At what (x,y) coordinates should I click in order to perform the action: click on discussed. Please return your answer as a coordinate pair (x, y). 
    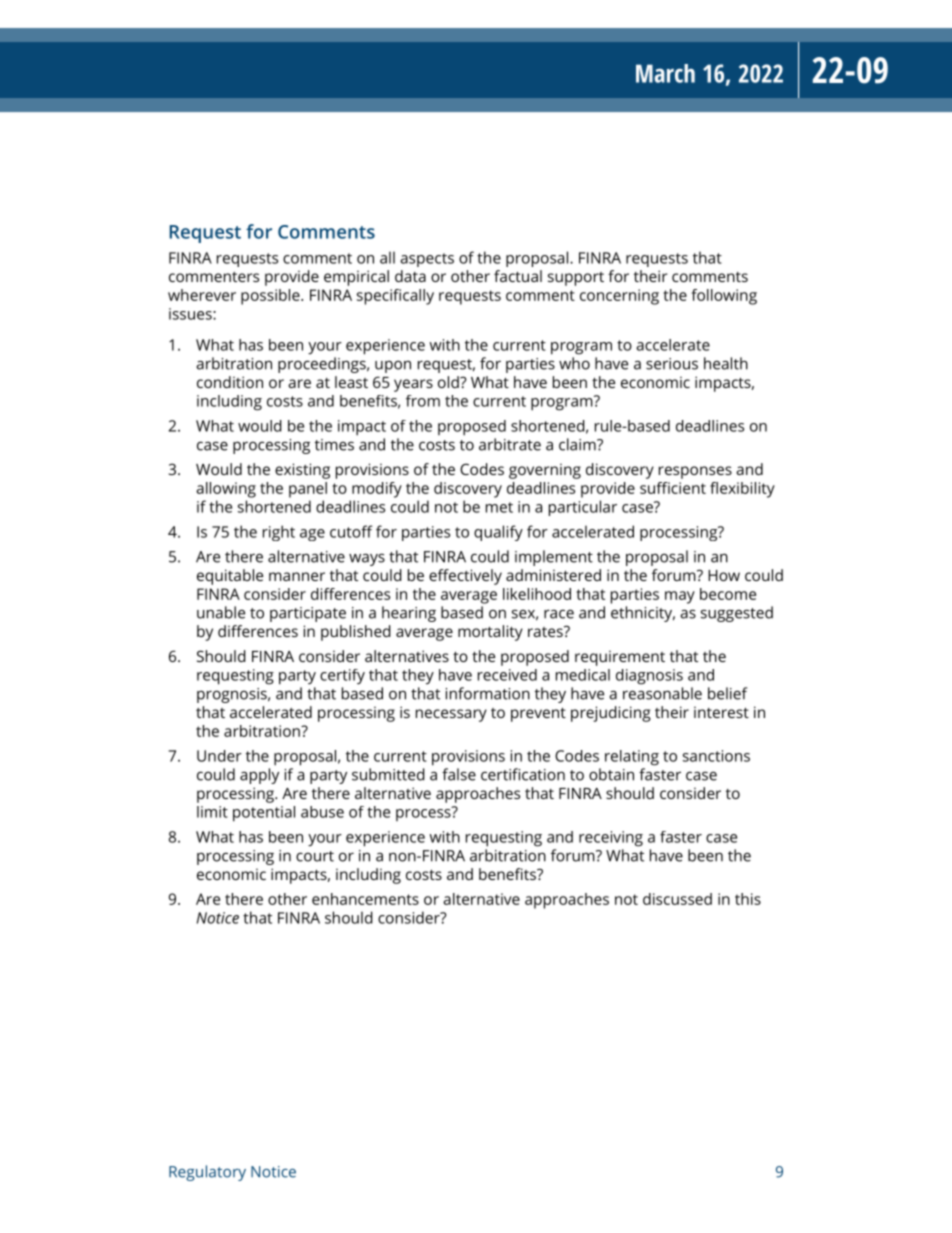
    Looking at the image, I should click on (677, 899).
